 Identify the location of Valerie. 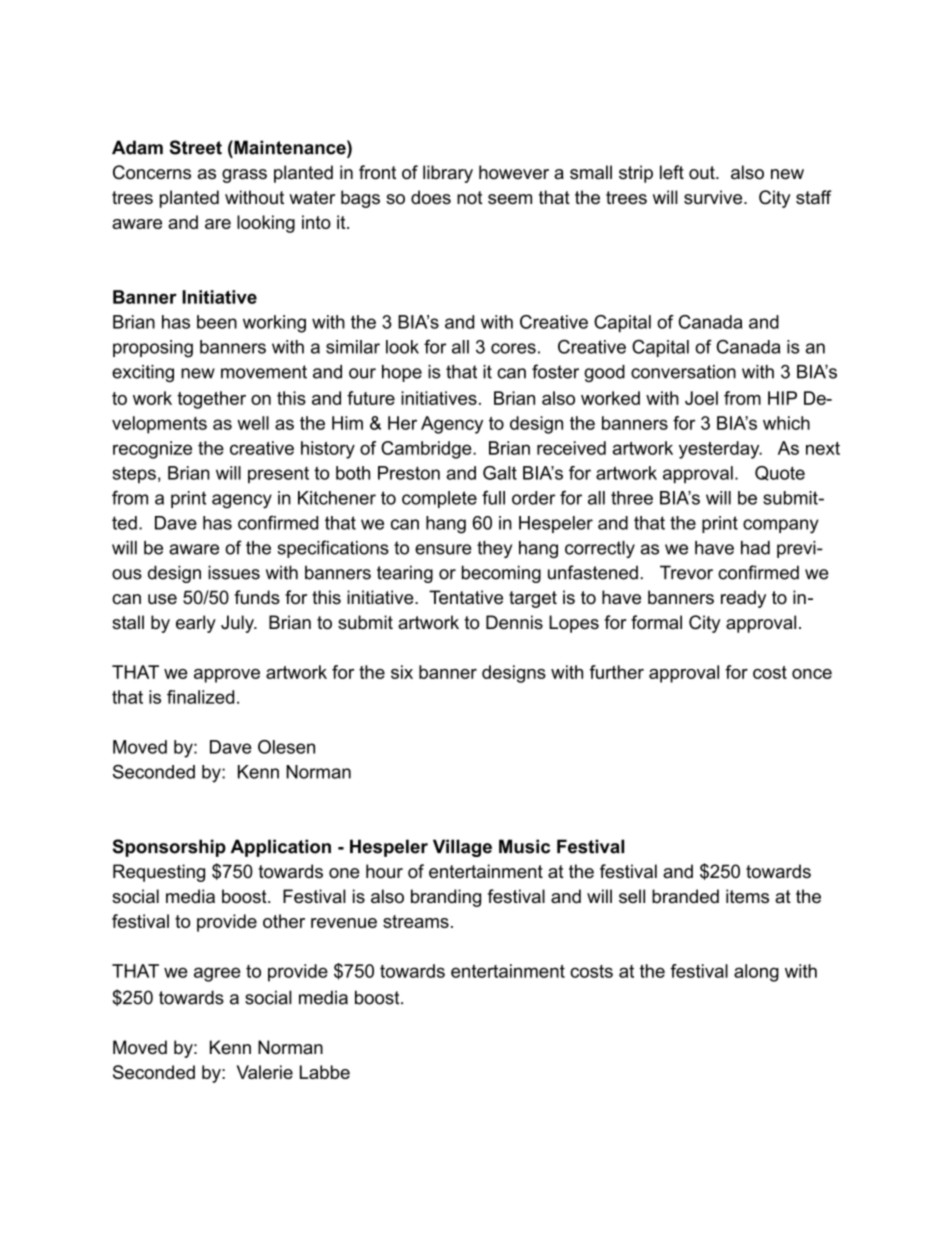
(265, 1072).
